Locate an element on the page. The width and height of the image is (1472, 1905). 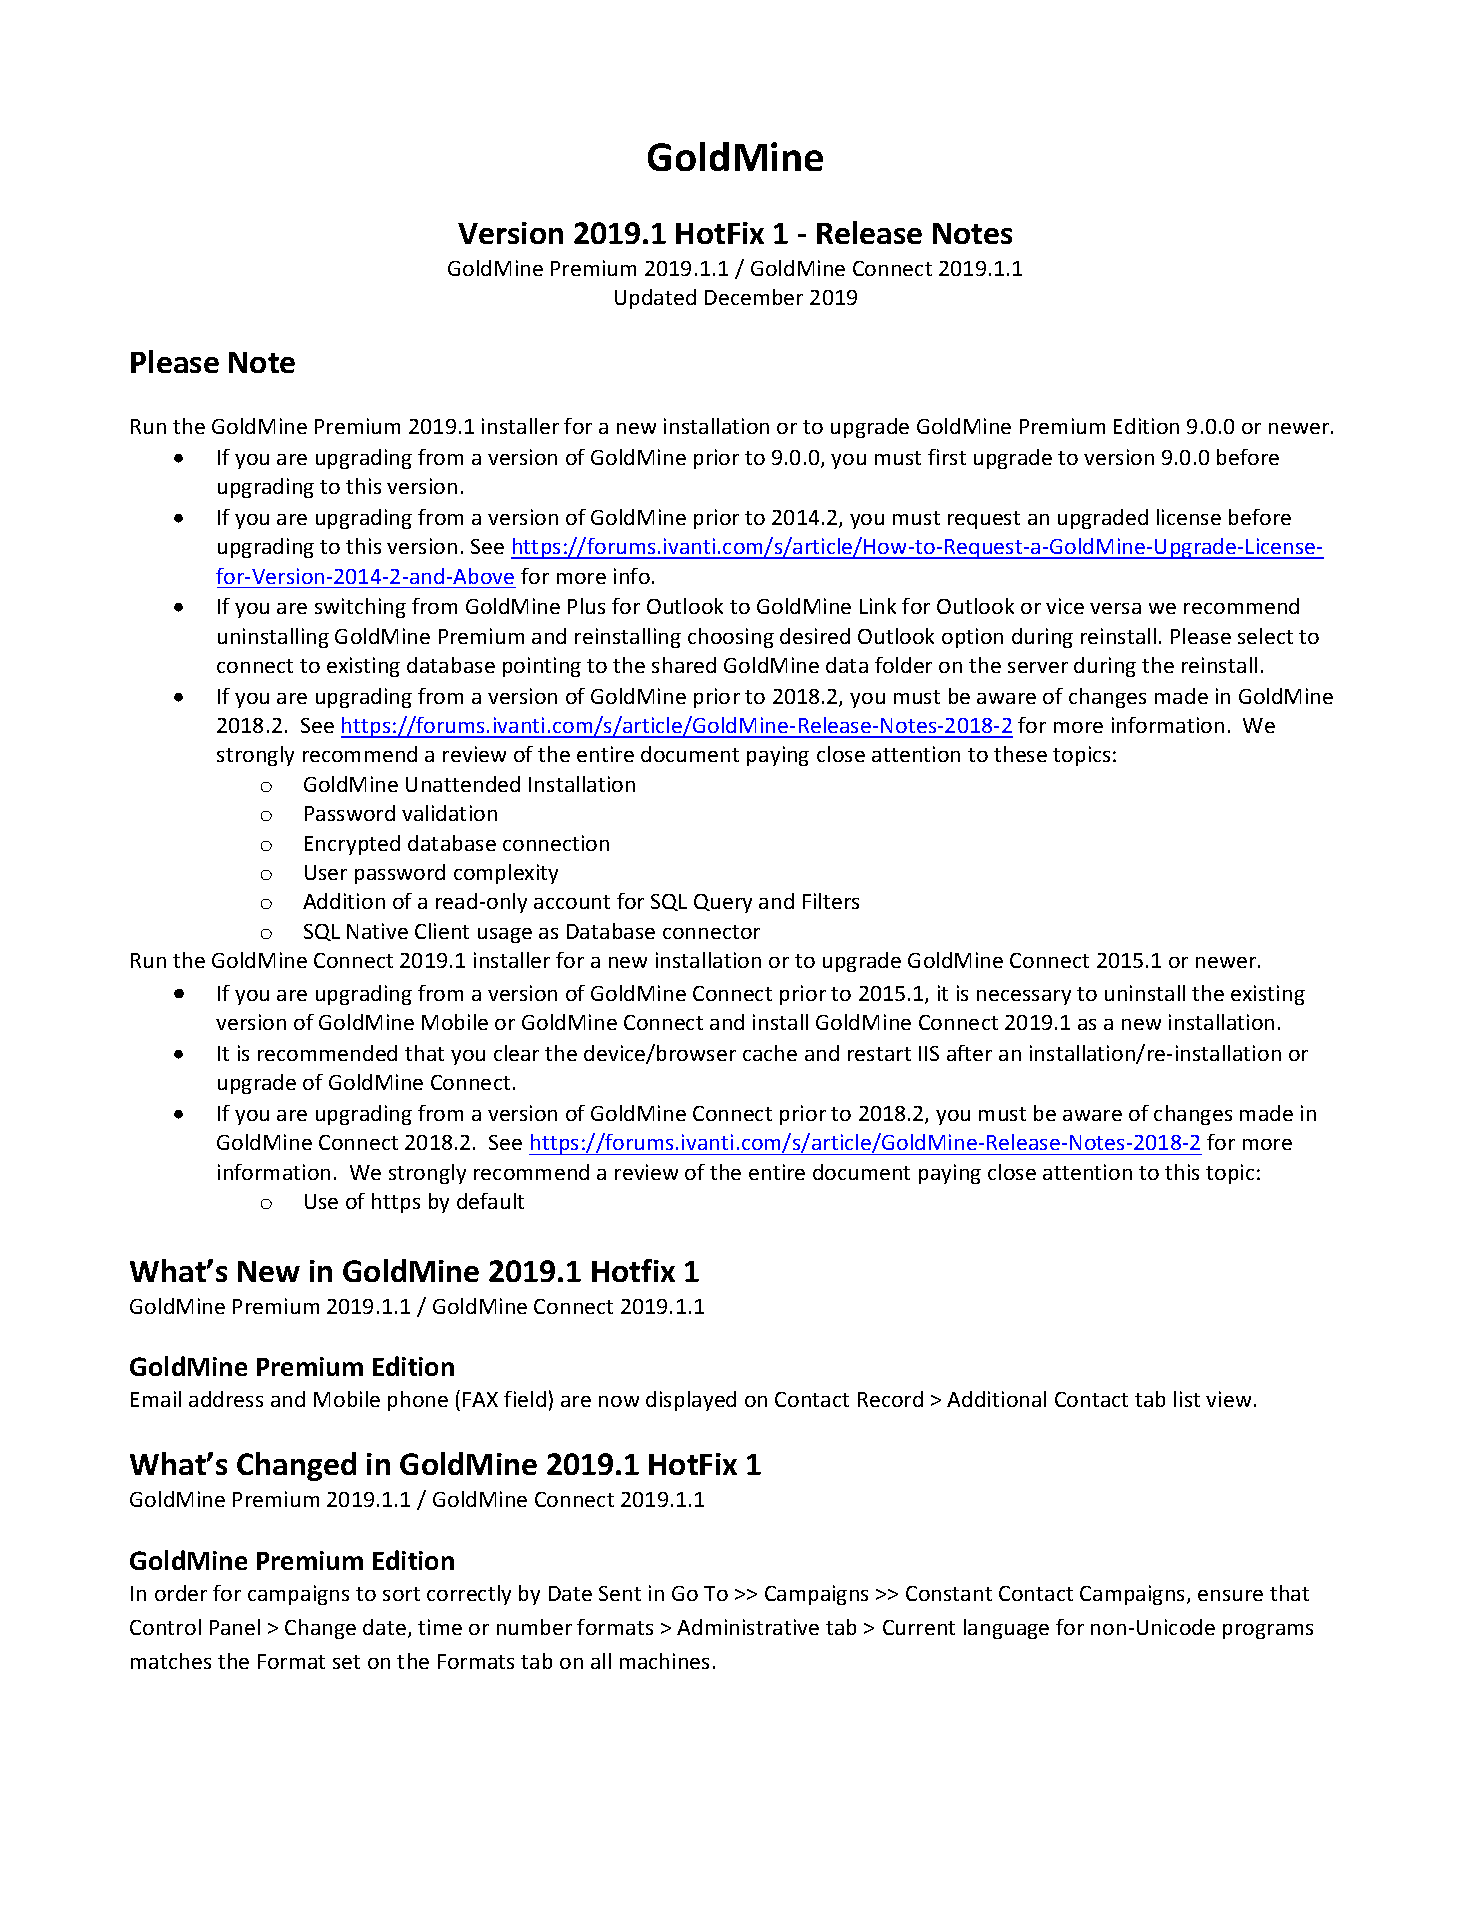
switching is located at coordinates (360, 608).
